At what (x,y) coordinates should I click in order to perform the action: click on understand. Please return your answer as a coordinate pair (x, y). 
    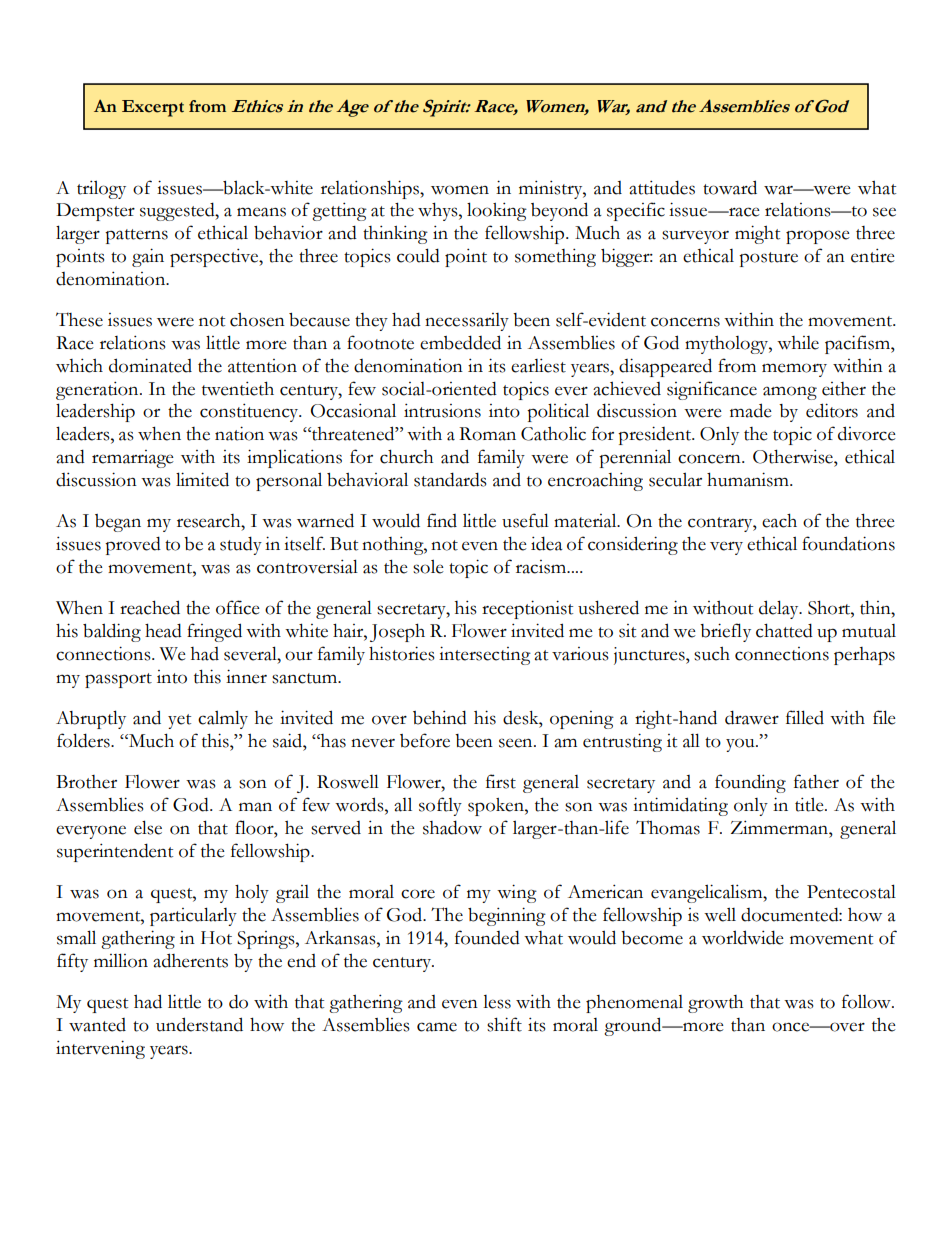
    Looking at the image, I should click on (199, 1024).
